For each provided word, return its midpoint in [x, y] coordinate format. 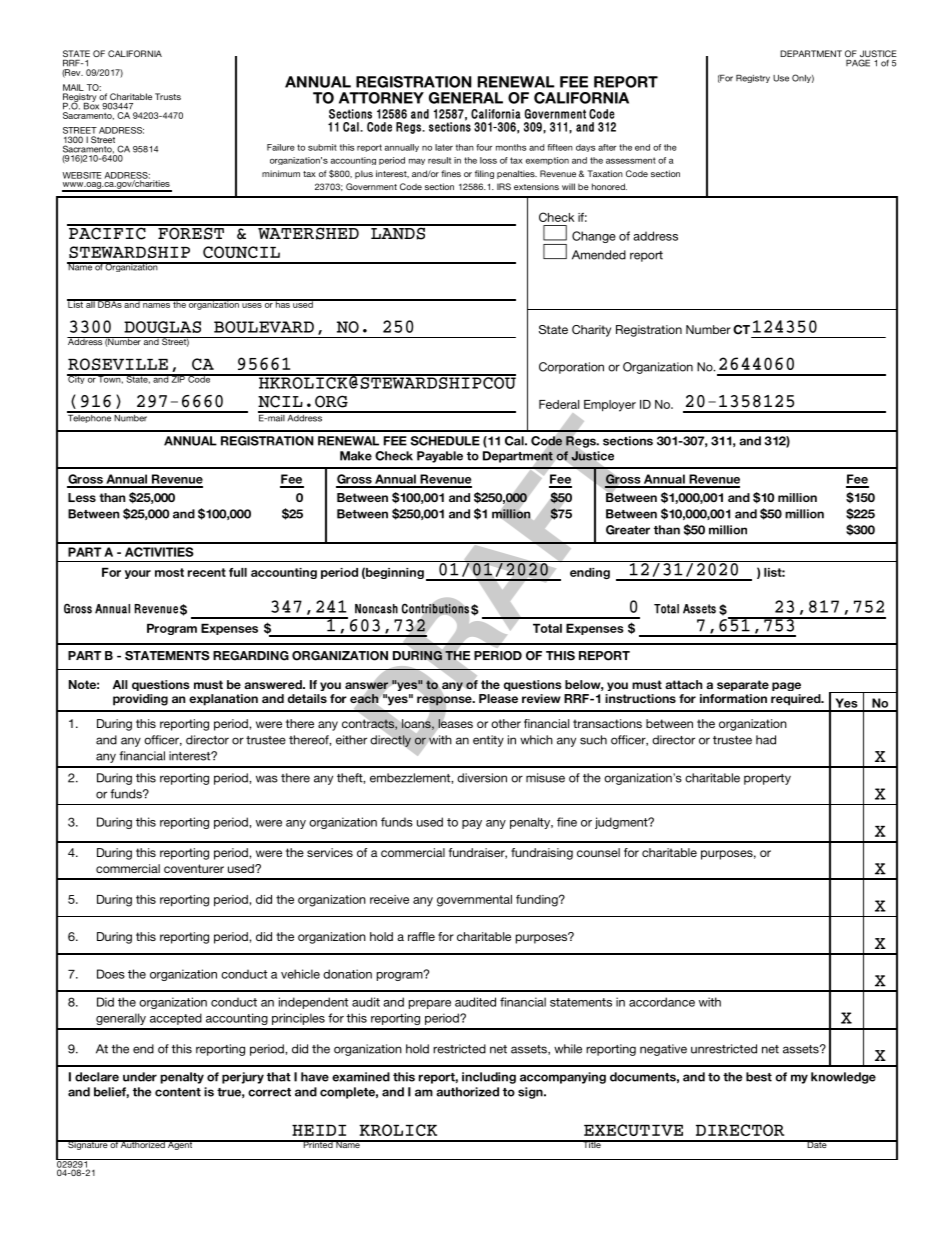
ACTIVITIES [159, 552]
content [178, 1092]
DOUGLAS [162, 327]
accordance [662, 1002]
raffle [421, 936]
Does [111, 974]
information [733, 698]
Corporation [571, 368]
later [444, 147]
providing [140, 700]
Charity [591, 331]
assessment [631, 160]
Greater [628, 530]
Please [498, 698]
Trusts [168, 96]
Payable [440, 457]
